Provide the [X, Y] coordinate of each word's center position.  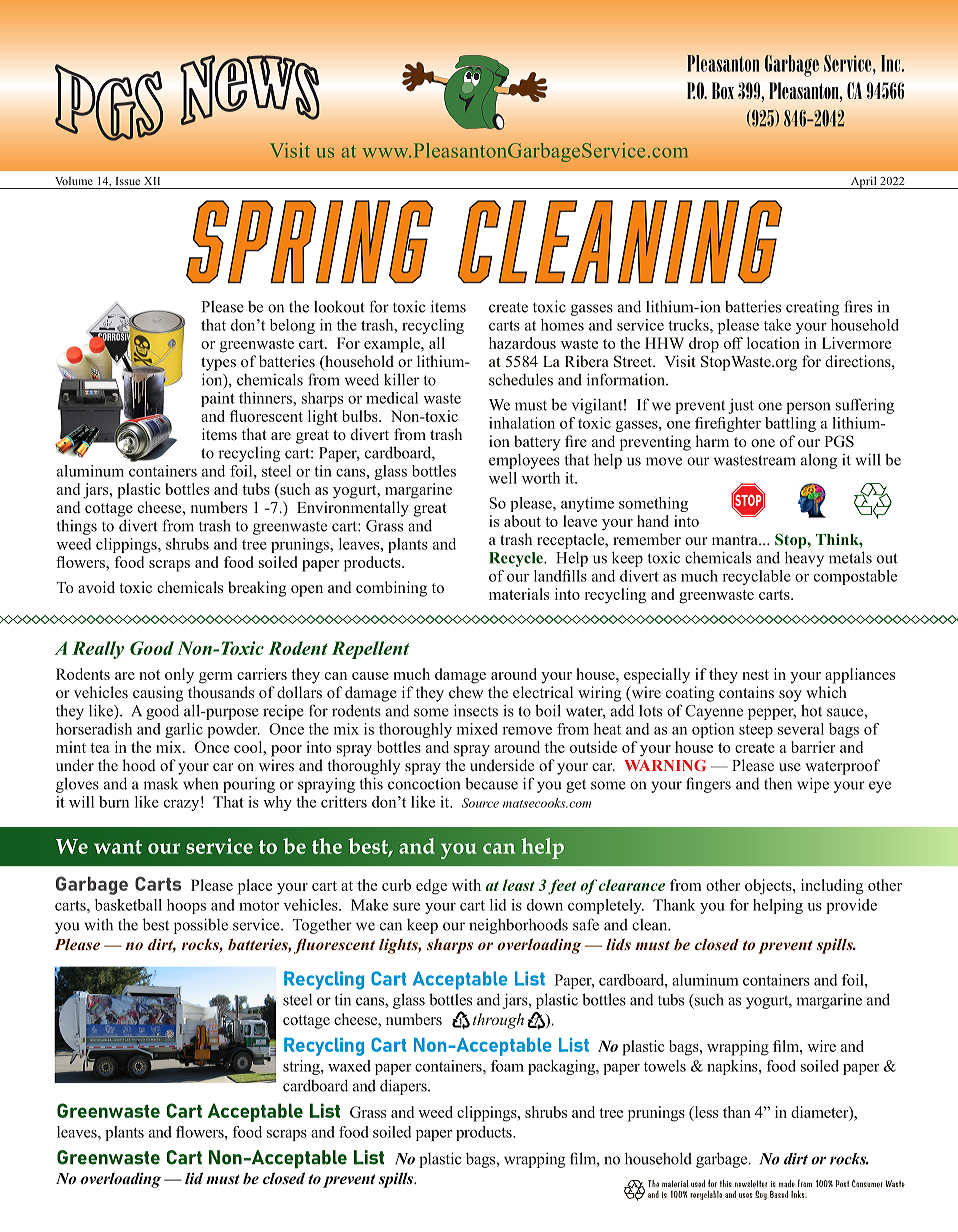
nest [755, 675]
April [863, 182]
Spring [309, 241]
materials [519, 594]
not [149, 675]
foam [507, 1066]
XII [152, 181]
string [302, 1067]
